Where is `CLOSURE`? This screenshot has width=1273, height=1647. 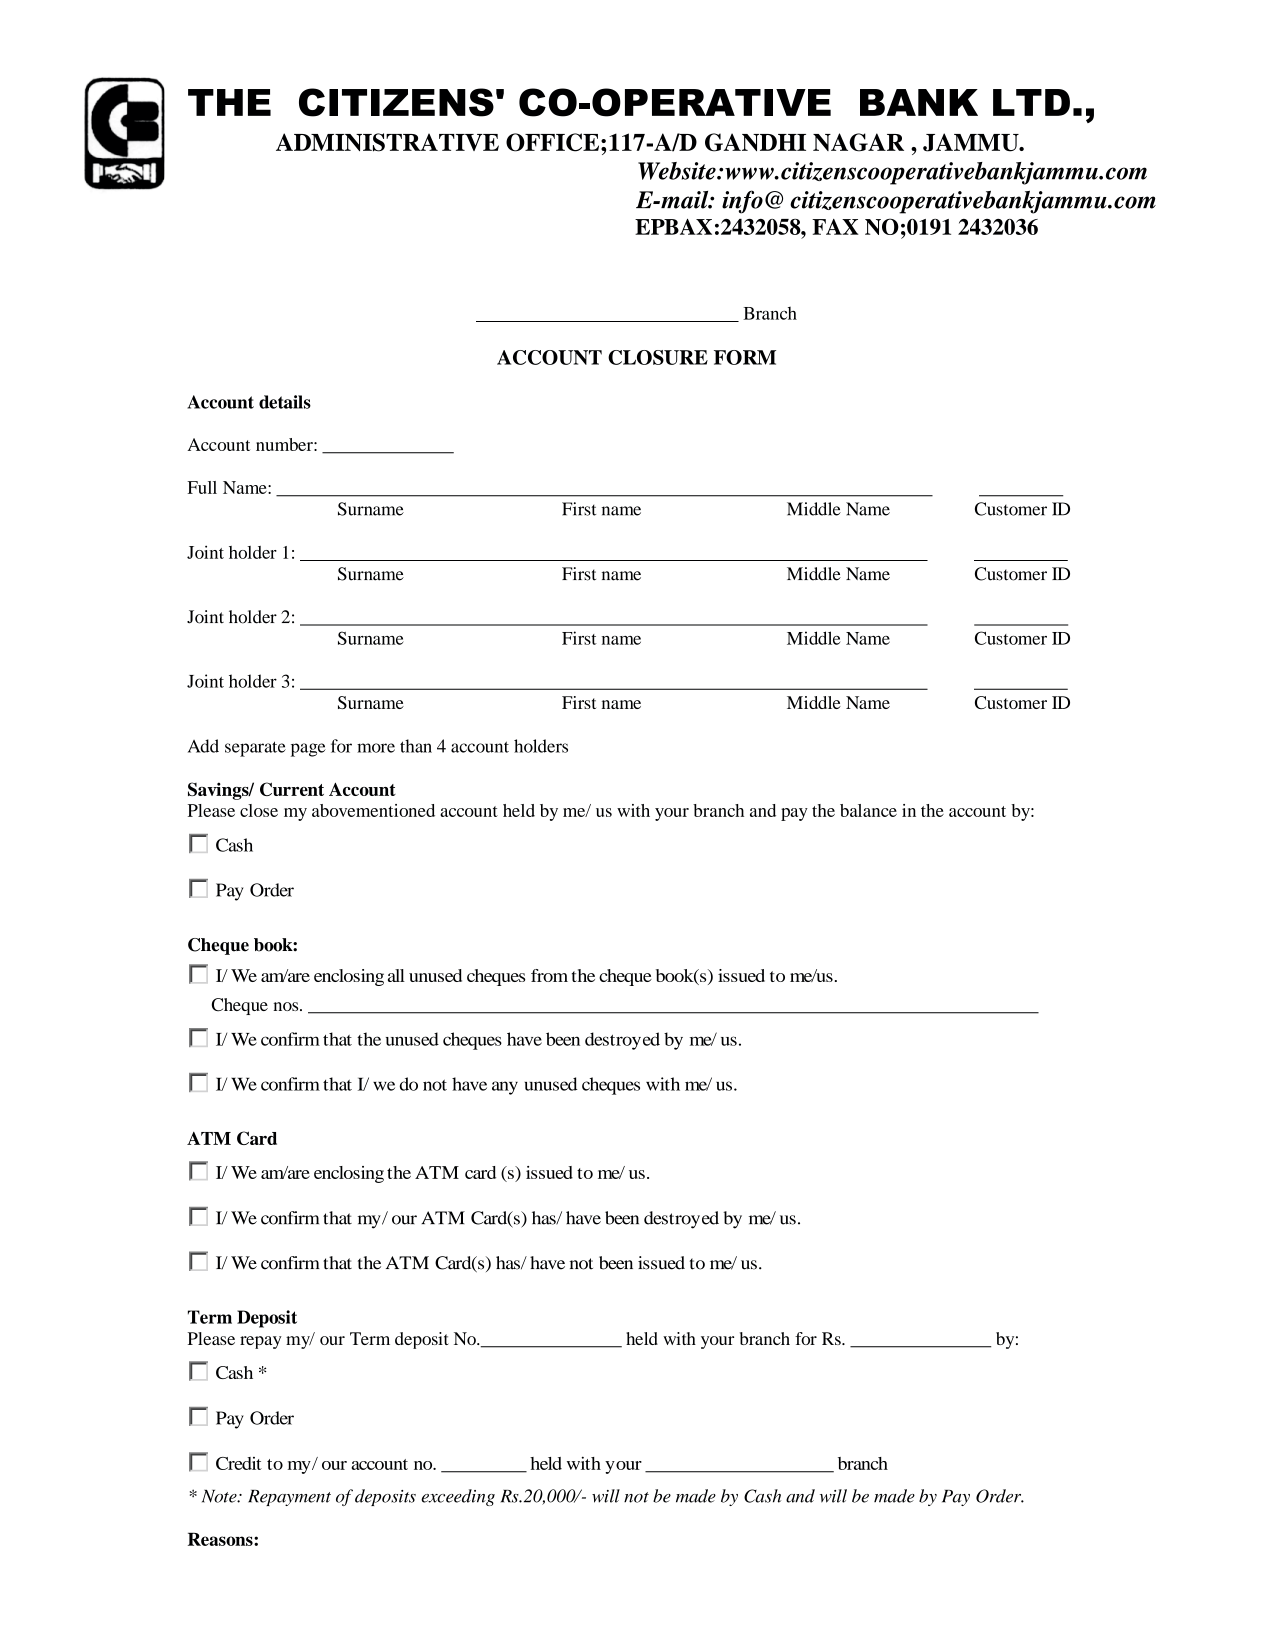
CLOSURE is located at coordinates (658, 357).
